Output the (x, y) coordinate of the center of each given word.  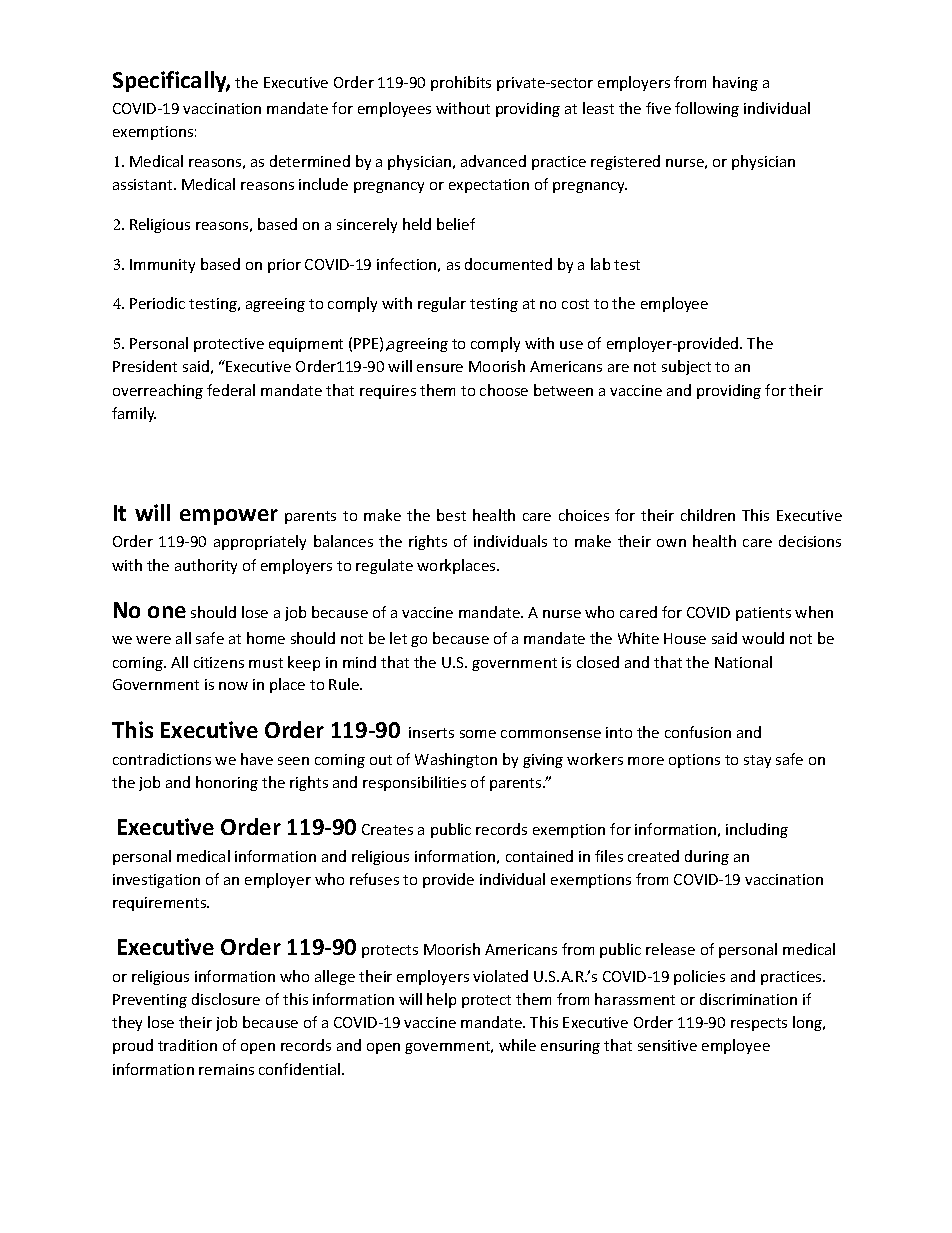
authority (206, 566)
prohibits (461, 83)
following (707, 109)
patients (763, 614)
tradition (187, 1045)
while (517, 1045)
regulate (384, 566)
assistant (144, 184)
